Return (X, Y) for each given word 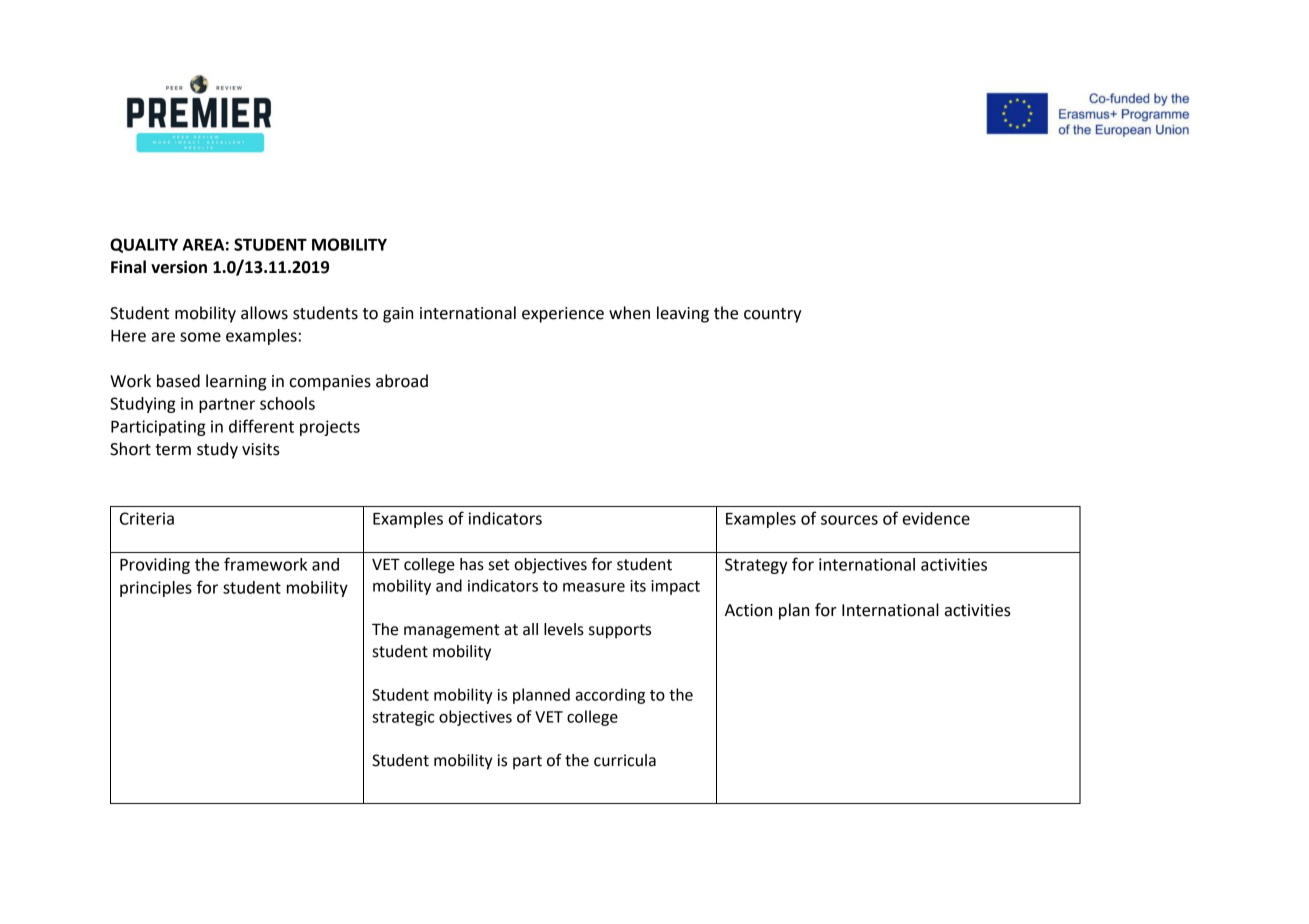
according (610, 696)
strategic (403, 718)
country (772, 315)
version (179, 267)
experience (563, 315)
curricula (625, 760)
